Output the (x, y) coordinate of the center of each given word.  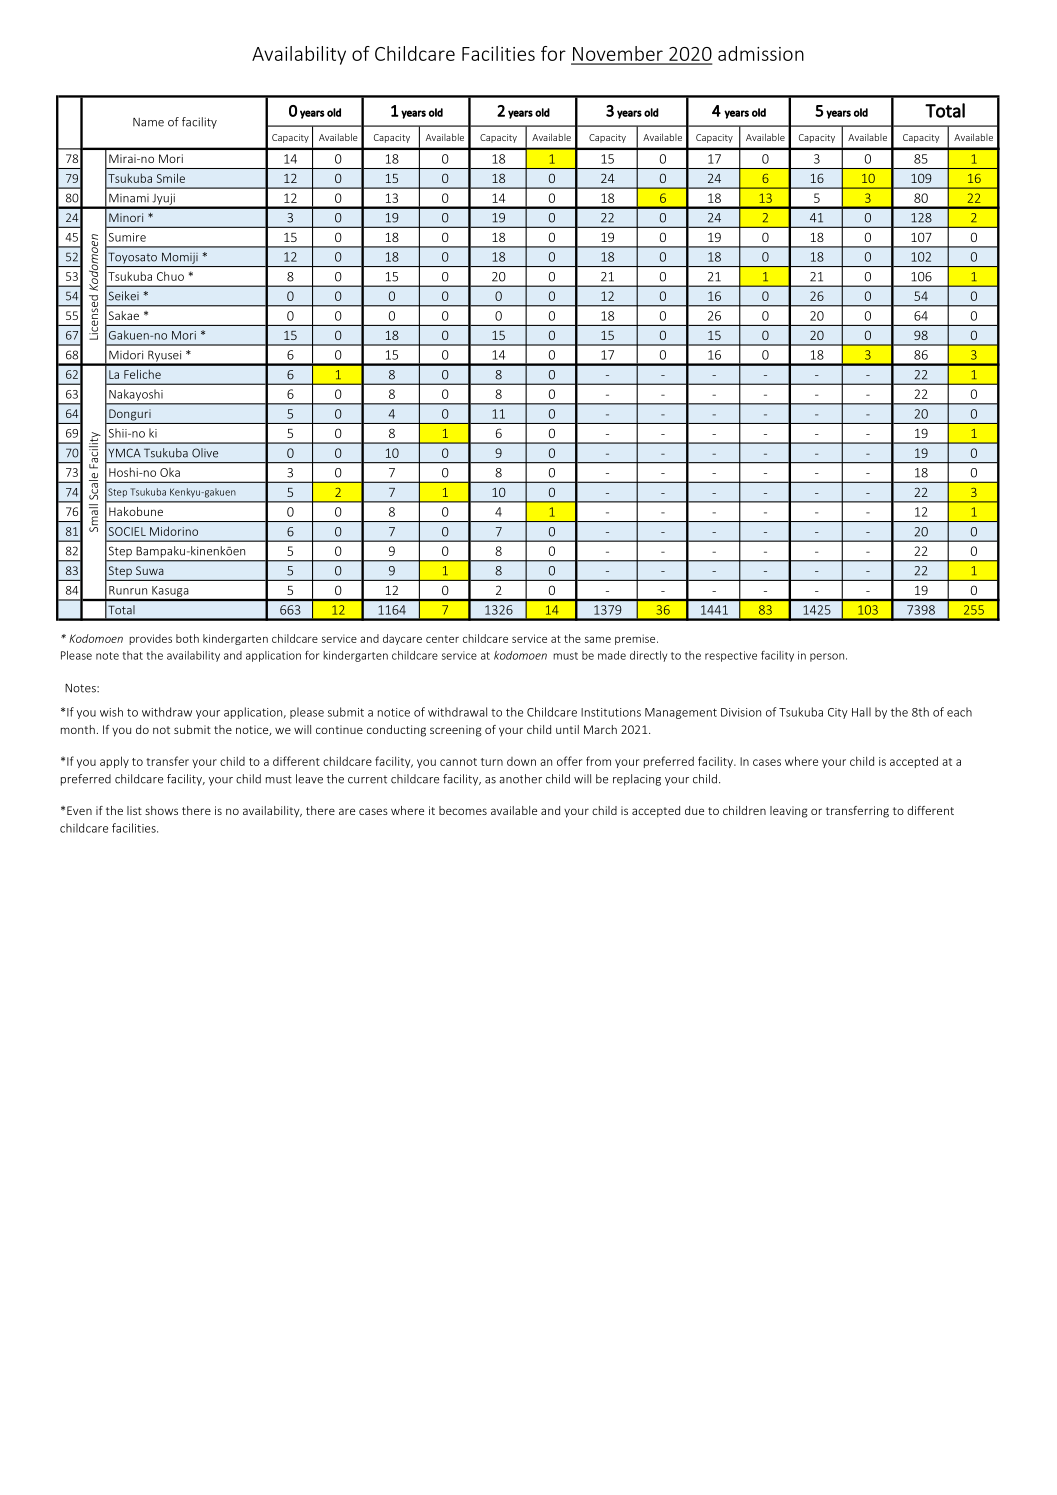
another (520, 779)
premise (636, 639)
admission (761, 53)
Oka (170, 472)
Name (148, 122)
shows (161, 810)
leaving (789, 812)
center (442, 639)
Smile (171, 178)
